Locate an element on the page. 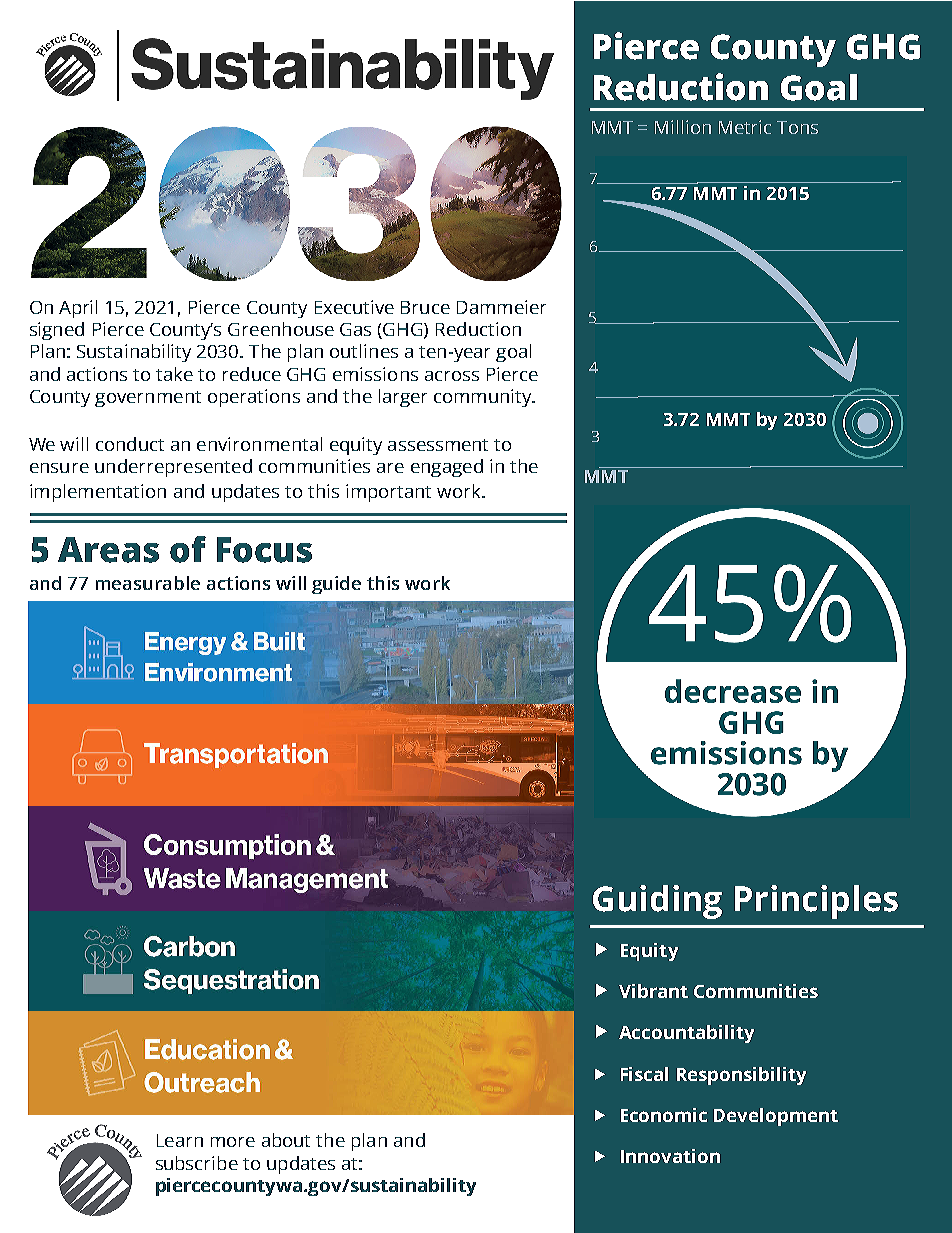 This document has height=1233, width=952. Metric is located at coordinates (745, 127).
